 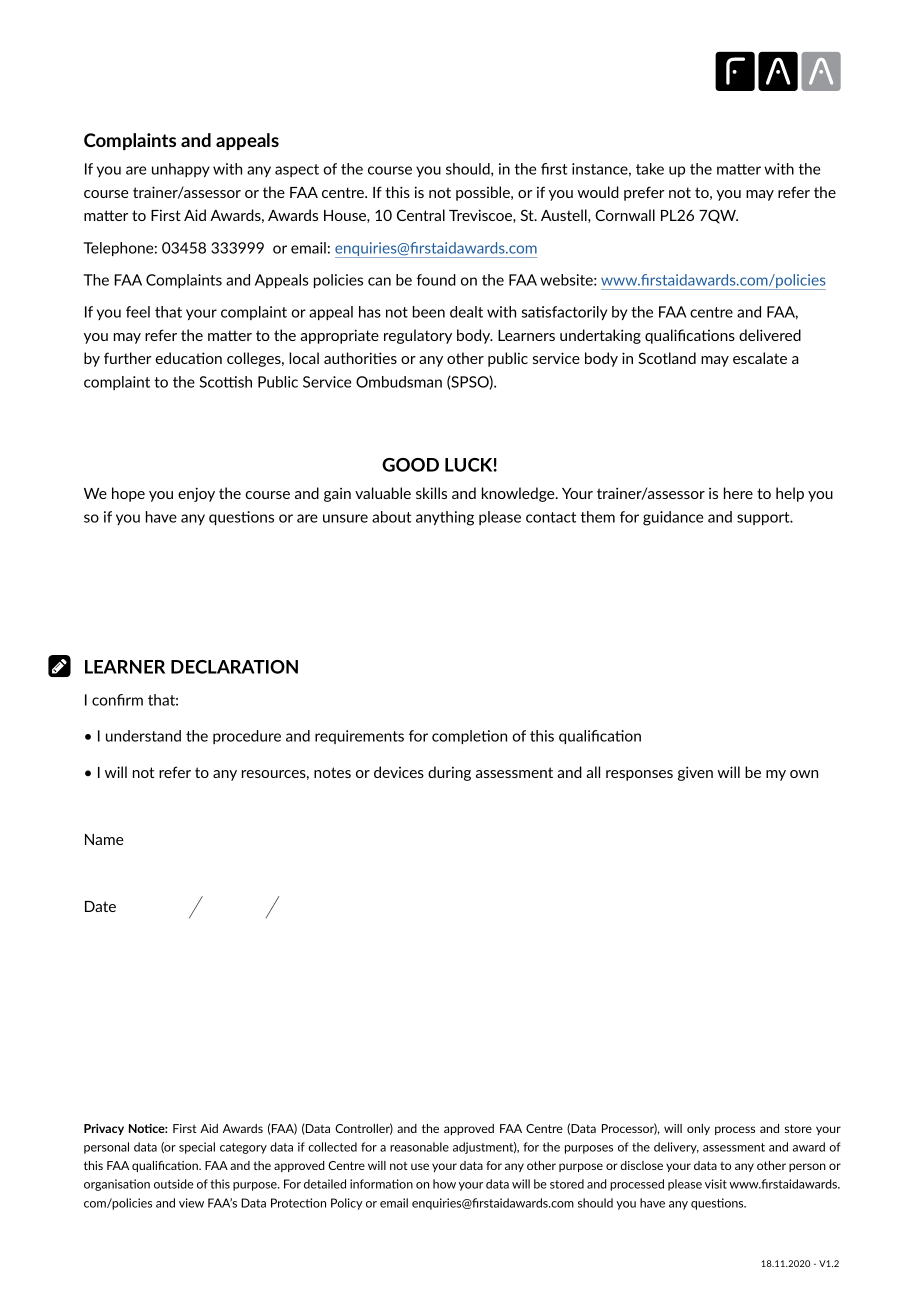 What do you see at coordinates (449, 773) in the document?
I see `during` at bounding box center [449, 773].
